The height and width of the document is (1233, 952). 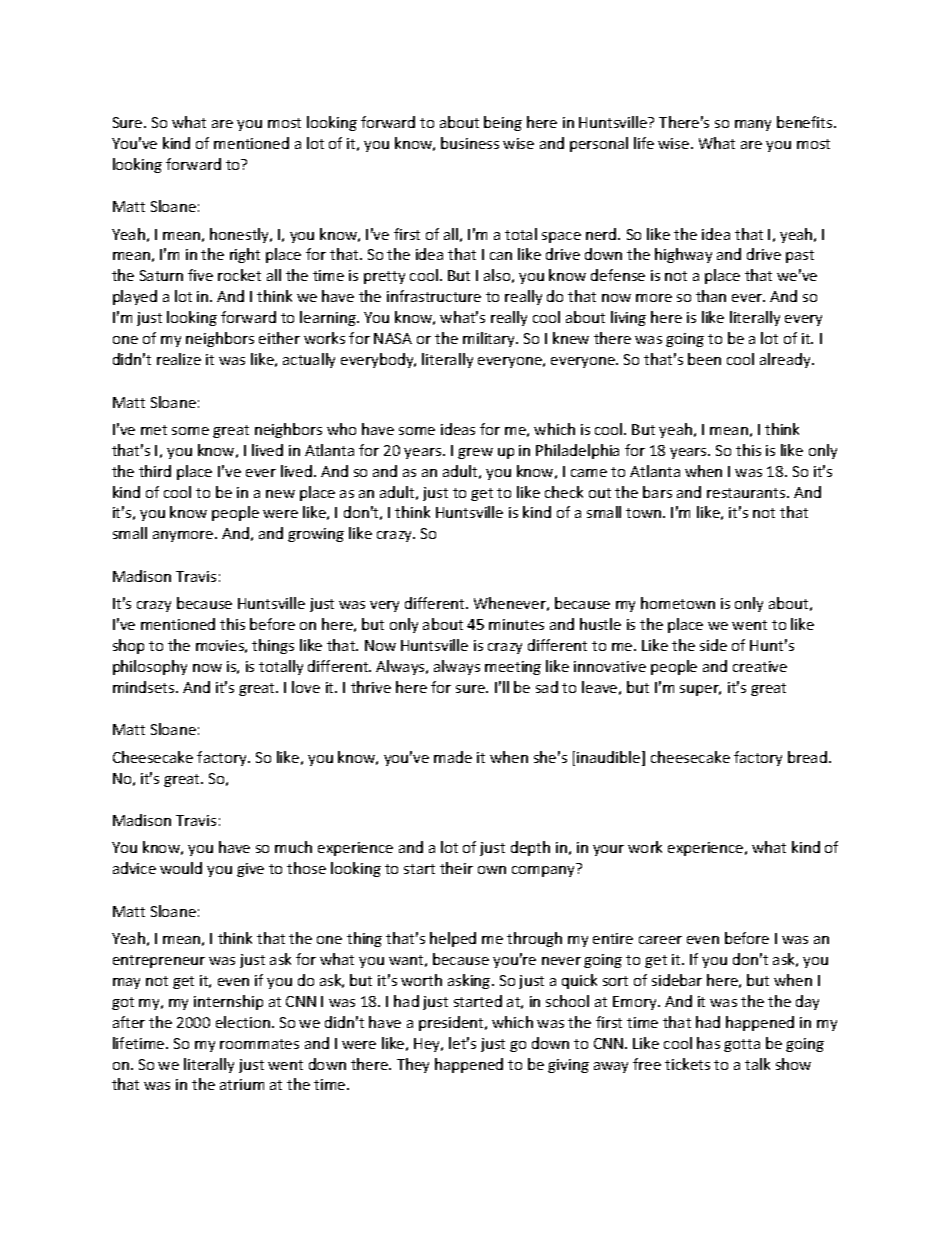 I want to click on business, so click(x=470, y=143).
